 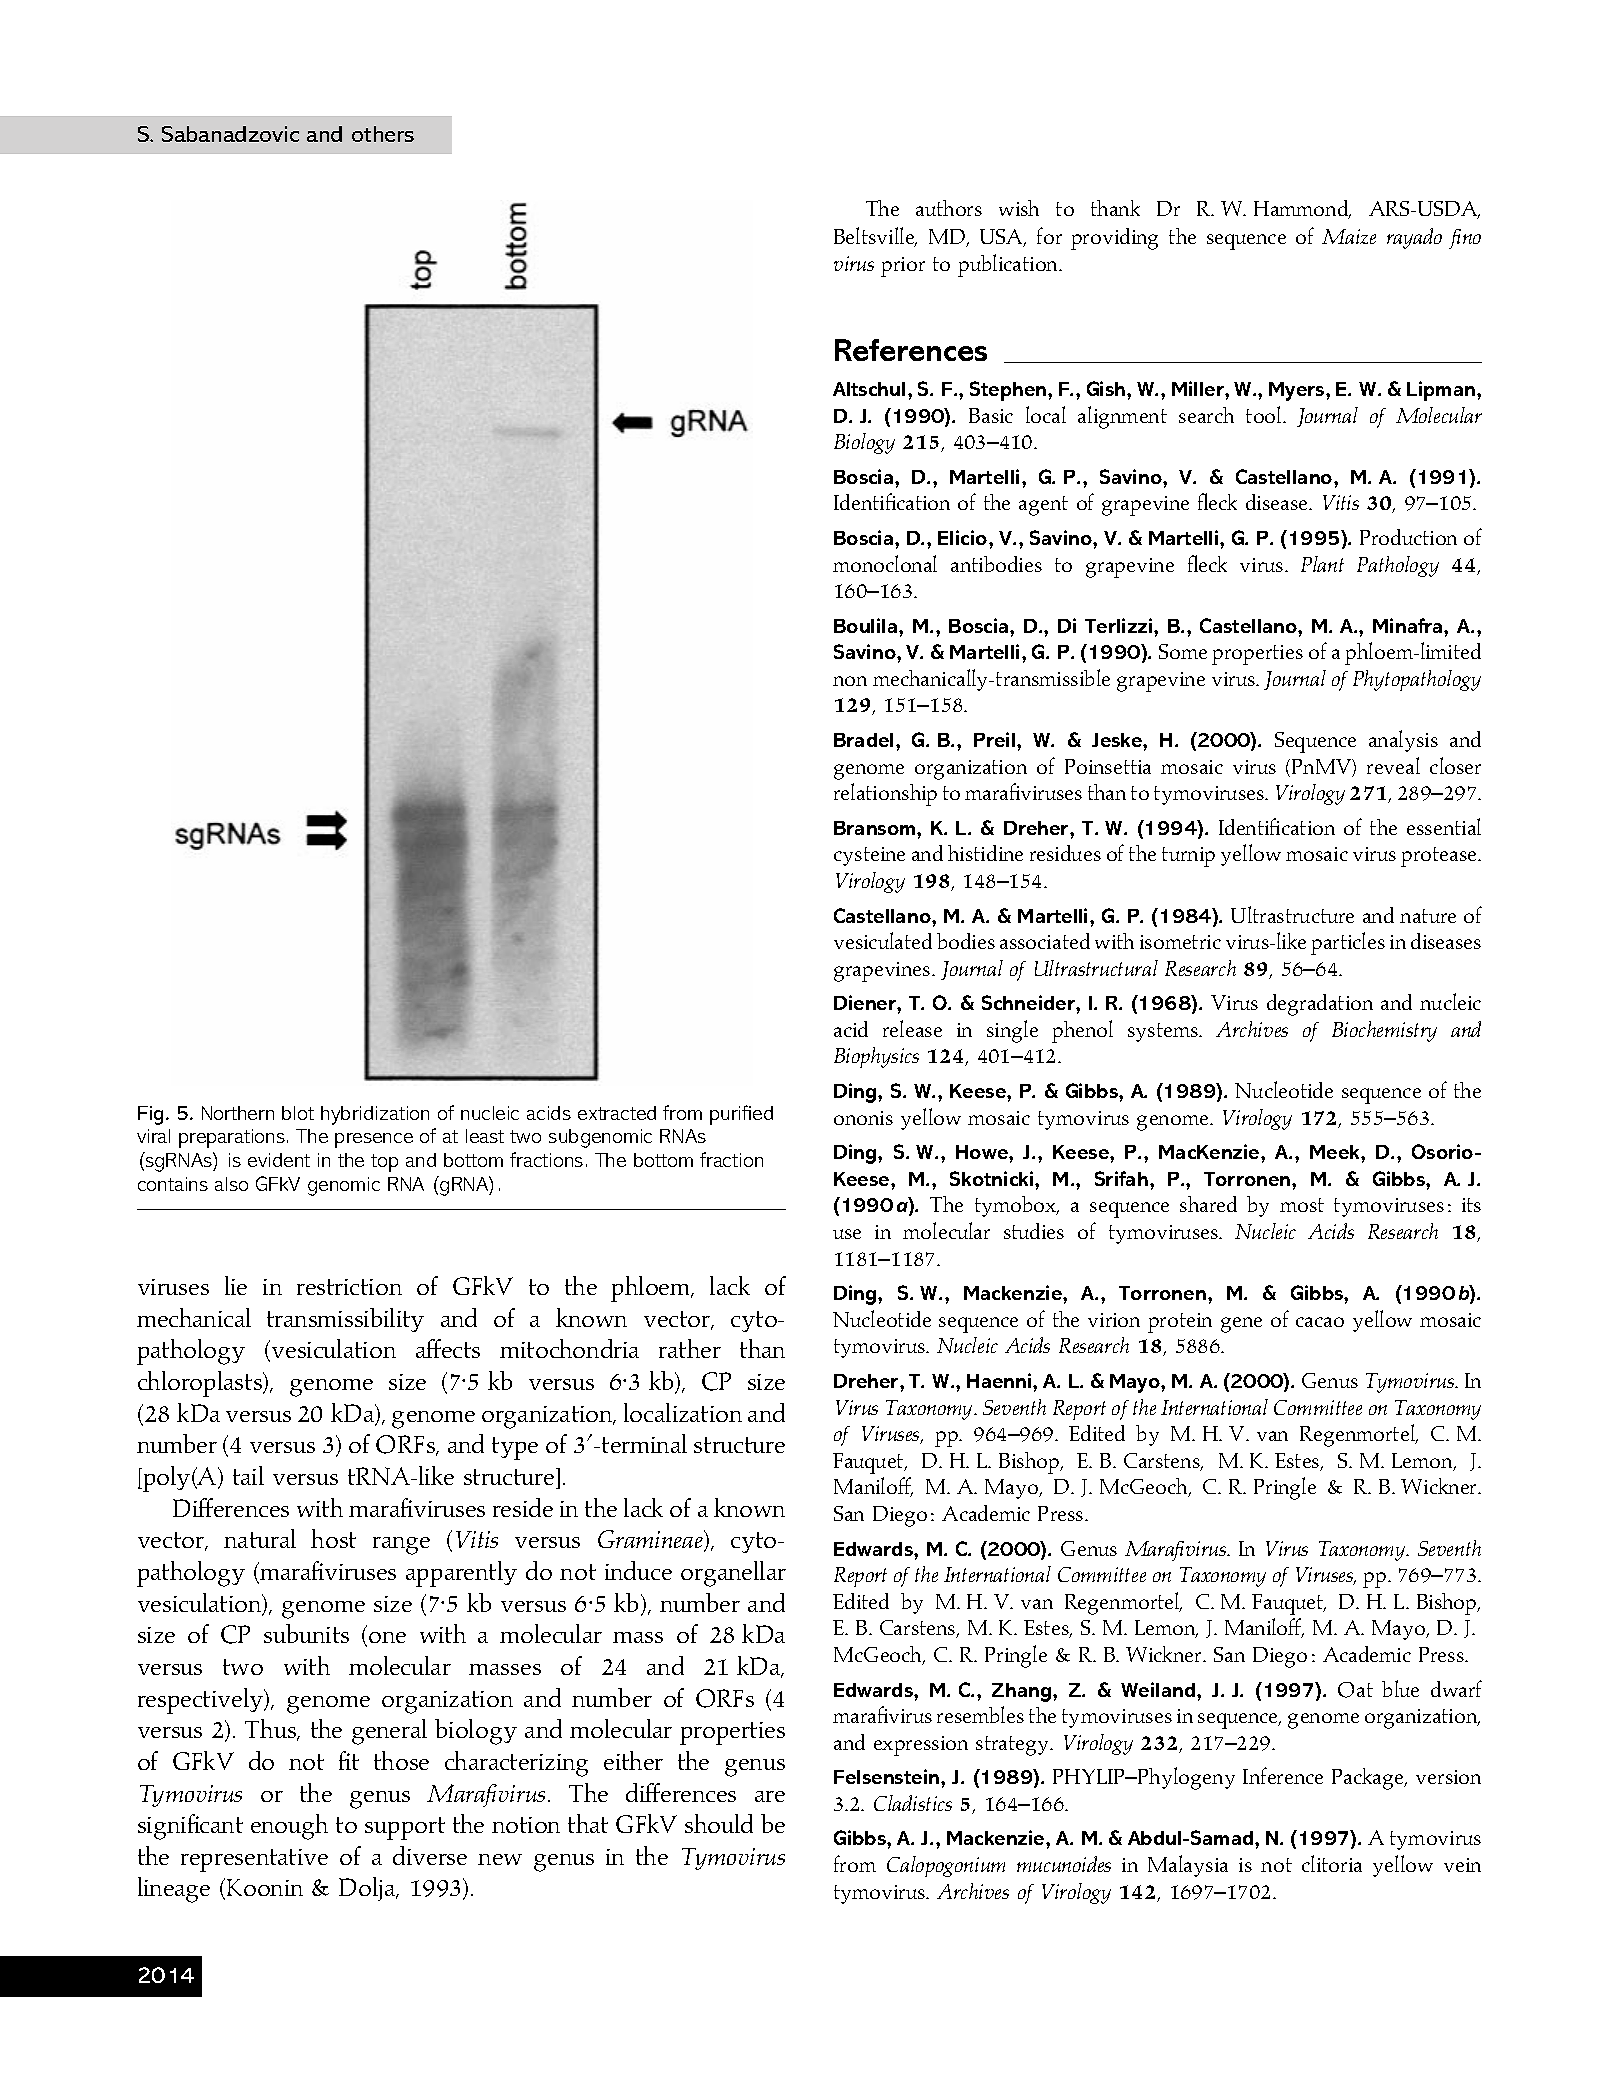 I want to click on authors, so click(x=949, y=208).
